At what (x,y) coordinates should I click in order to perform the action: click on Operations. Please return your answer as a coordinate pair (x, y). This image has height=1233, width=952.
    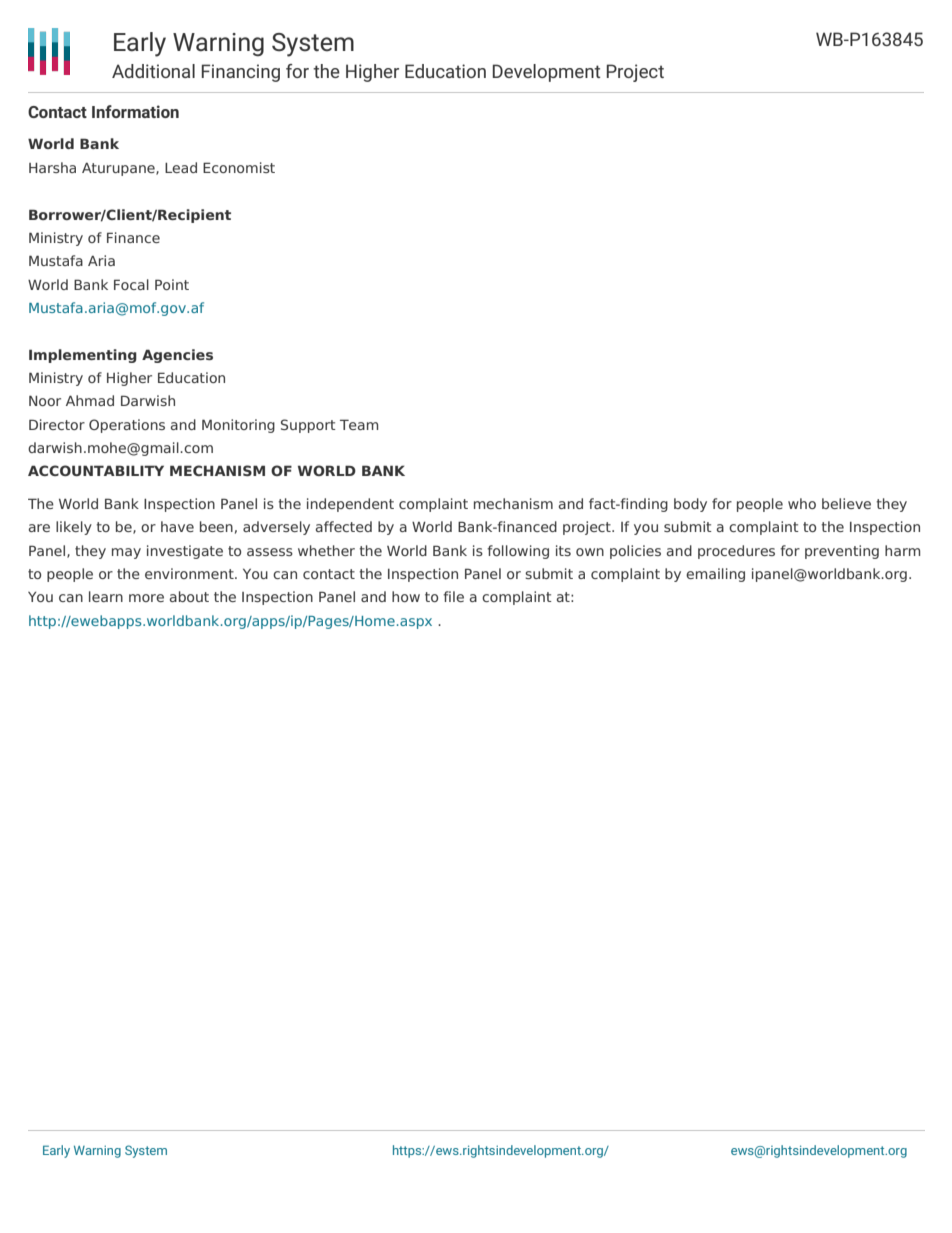
    Looking at the image, I should click on (127, 426).
